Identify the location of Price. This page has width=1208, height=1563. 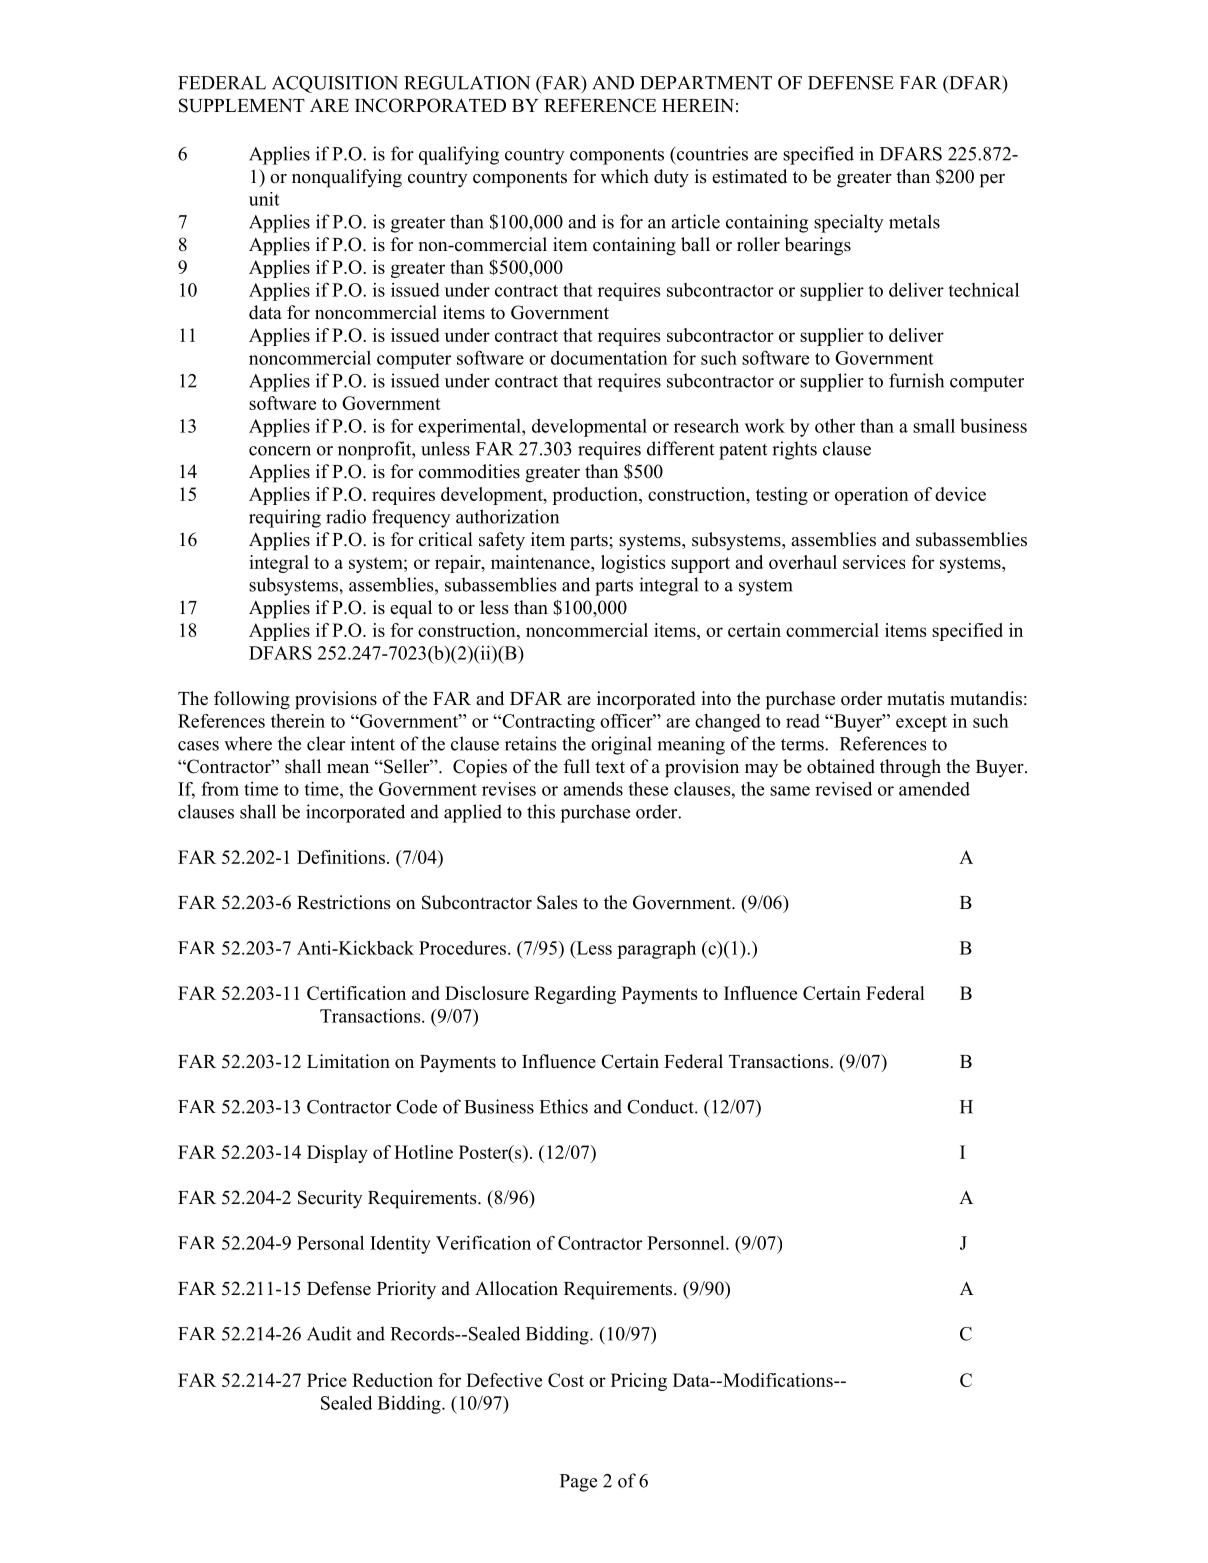
(327, 1380).
